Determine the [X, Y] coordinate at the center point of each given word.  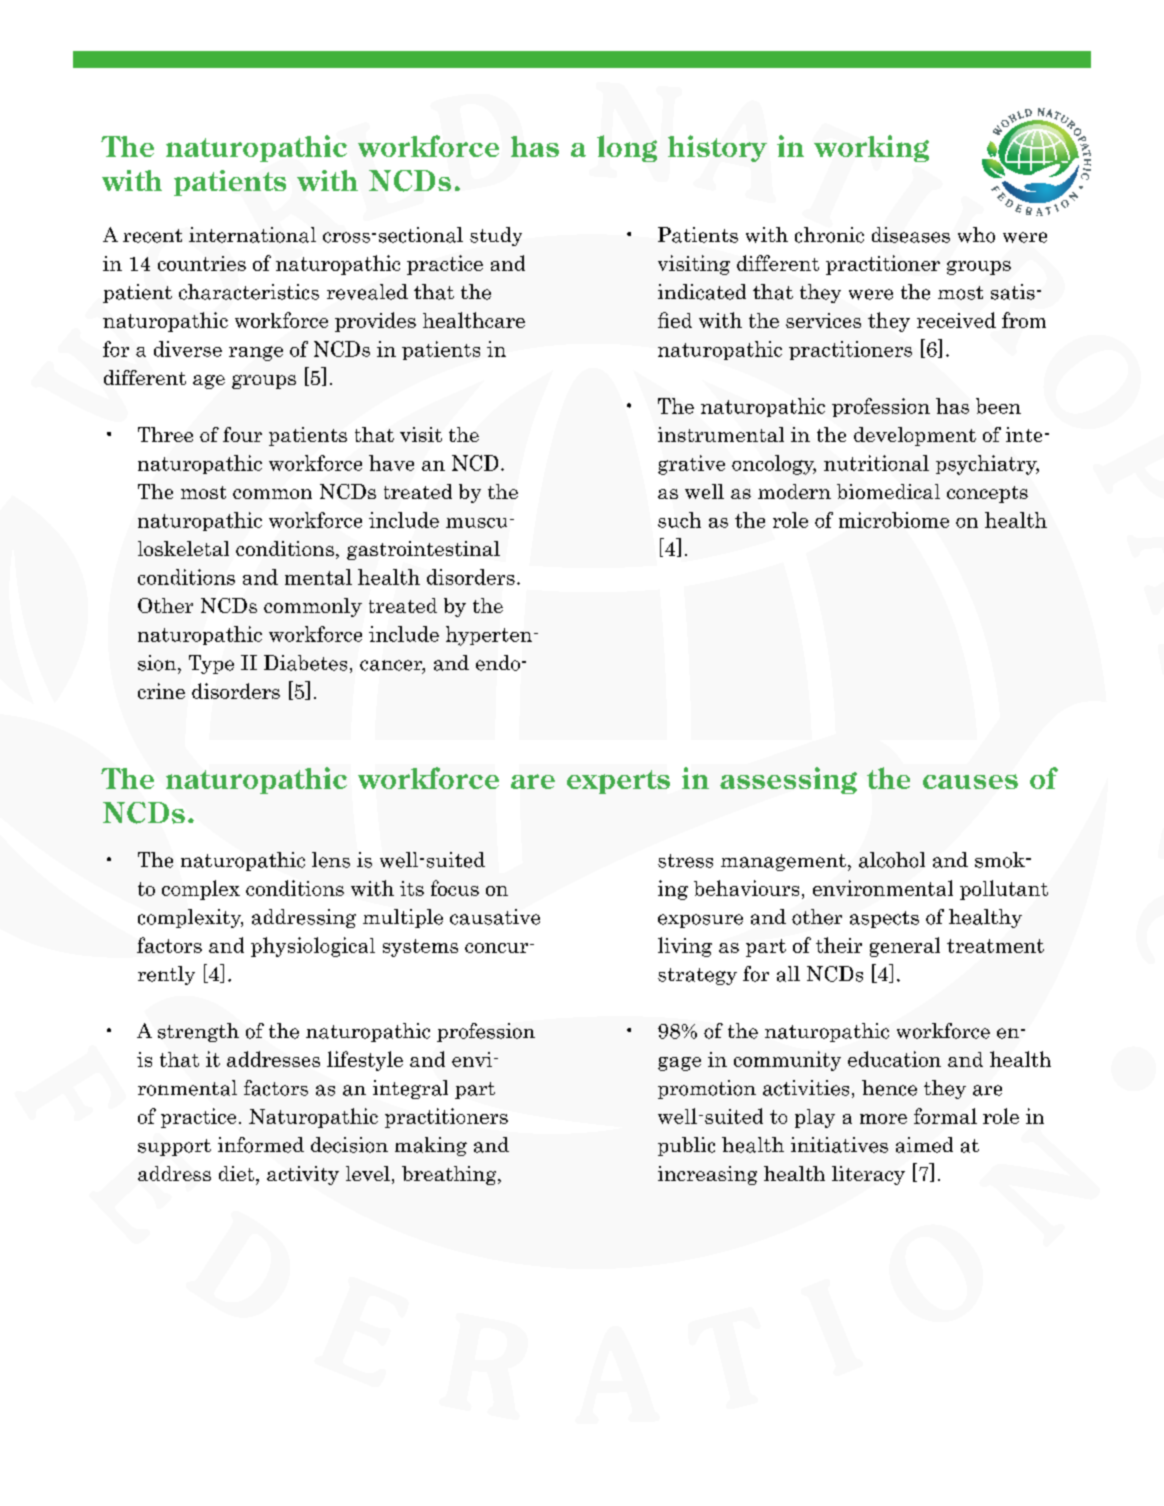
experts [618, 782]
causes [970, 781]
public [686, 1146]
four [242, 434]
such [679, 520]
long [627, 148]
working [871, 148]
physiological [313, 947]
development [915, 436]
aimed [924, 1145]
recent [152, 236]
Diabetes [305, 663]
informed [261, 1145]
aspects [884, 919]
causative [495, 917]
